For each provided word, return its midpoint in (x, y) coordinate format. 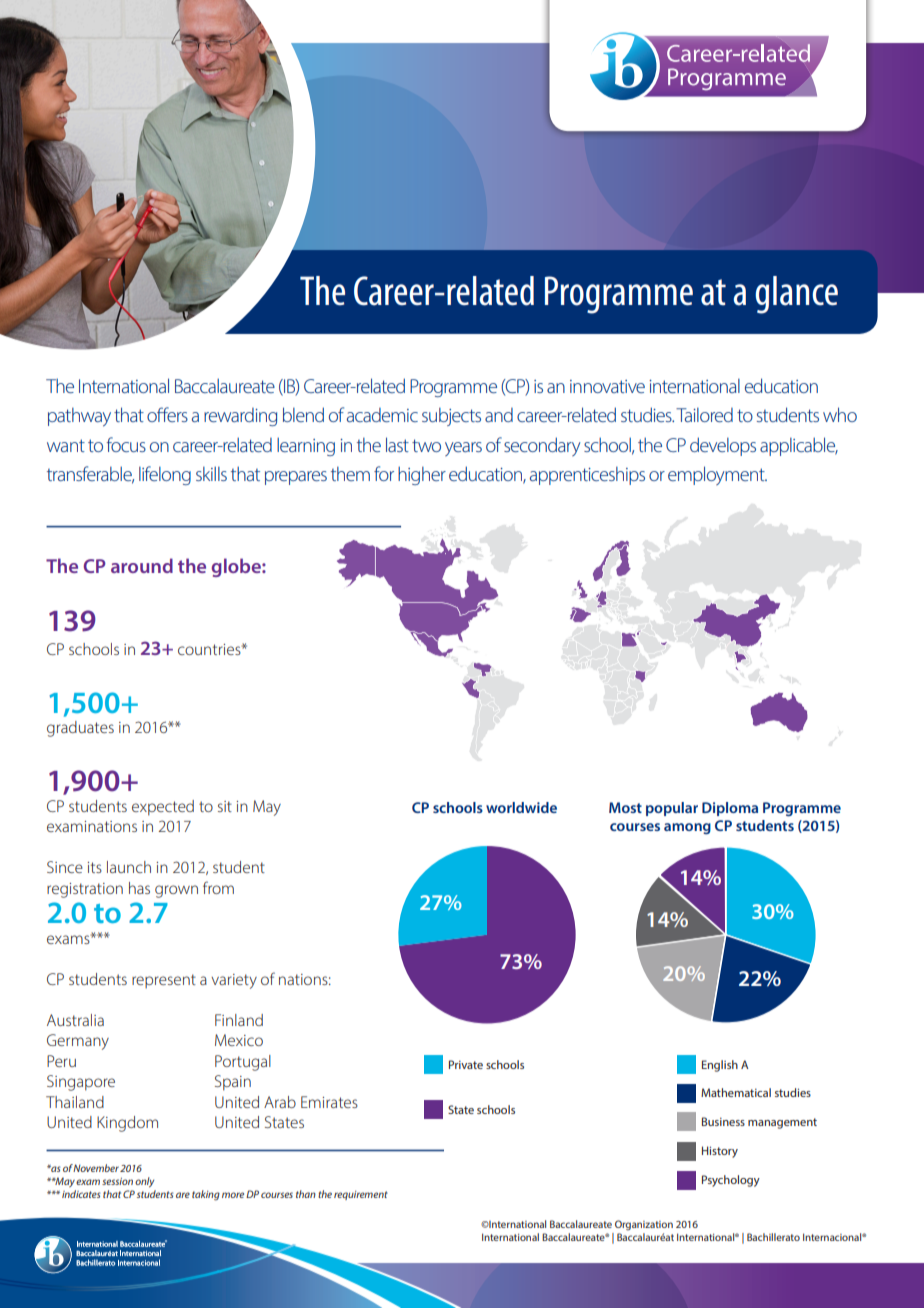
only (144, 1182)
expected (163, 808)
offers (167, 414)
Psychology (731, 1181)
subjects (451, 417)
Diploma (730, 809)
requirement (361, 1195)
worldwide (521, 807)
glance (796, 295)
